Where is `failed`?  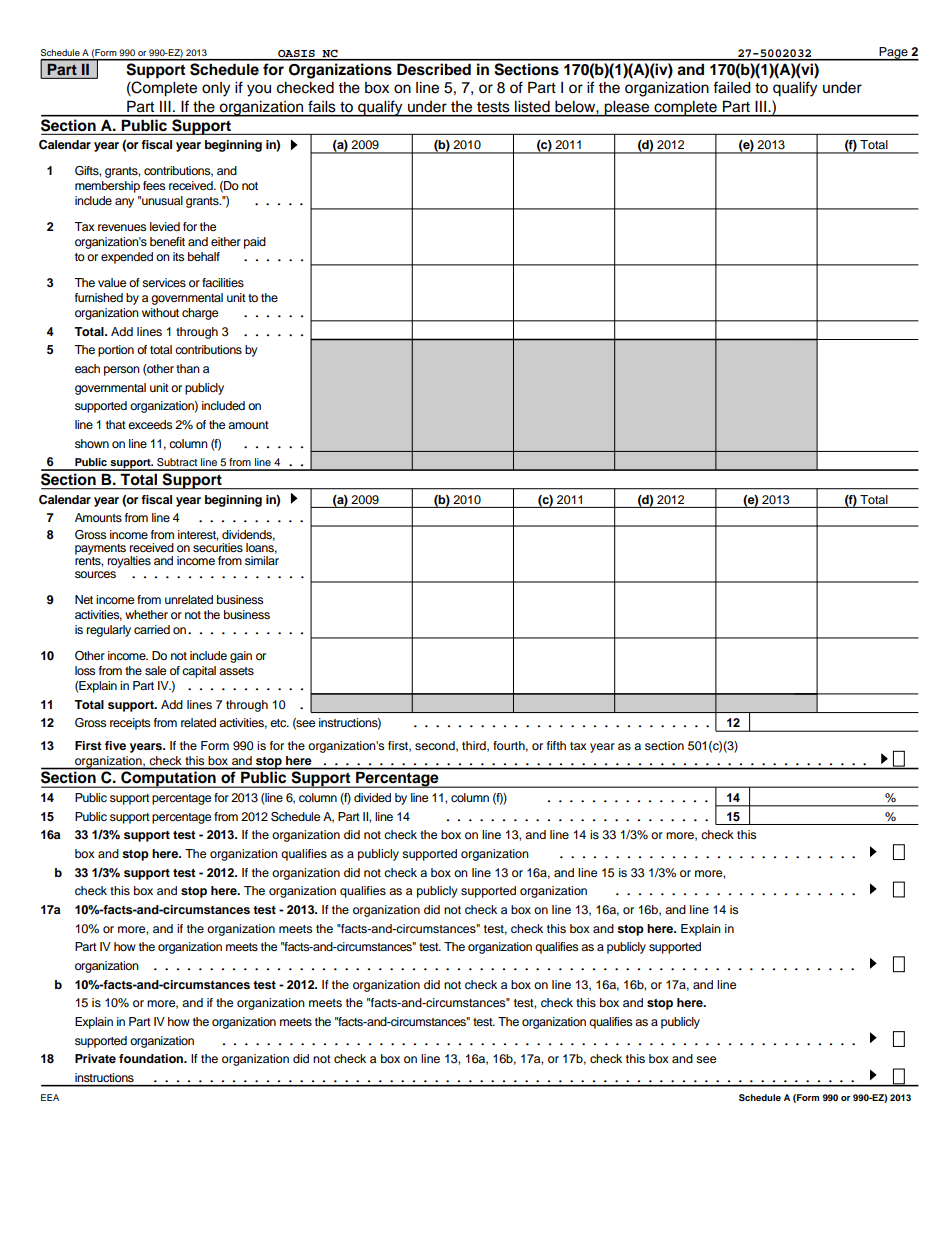 failed is located at coordinates (732, 87).
